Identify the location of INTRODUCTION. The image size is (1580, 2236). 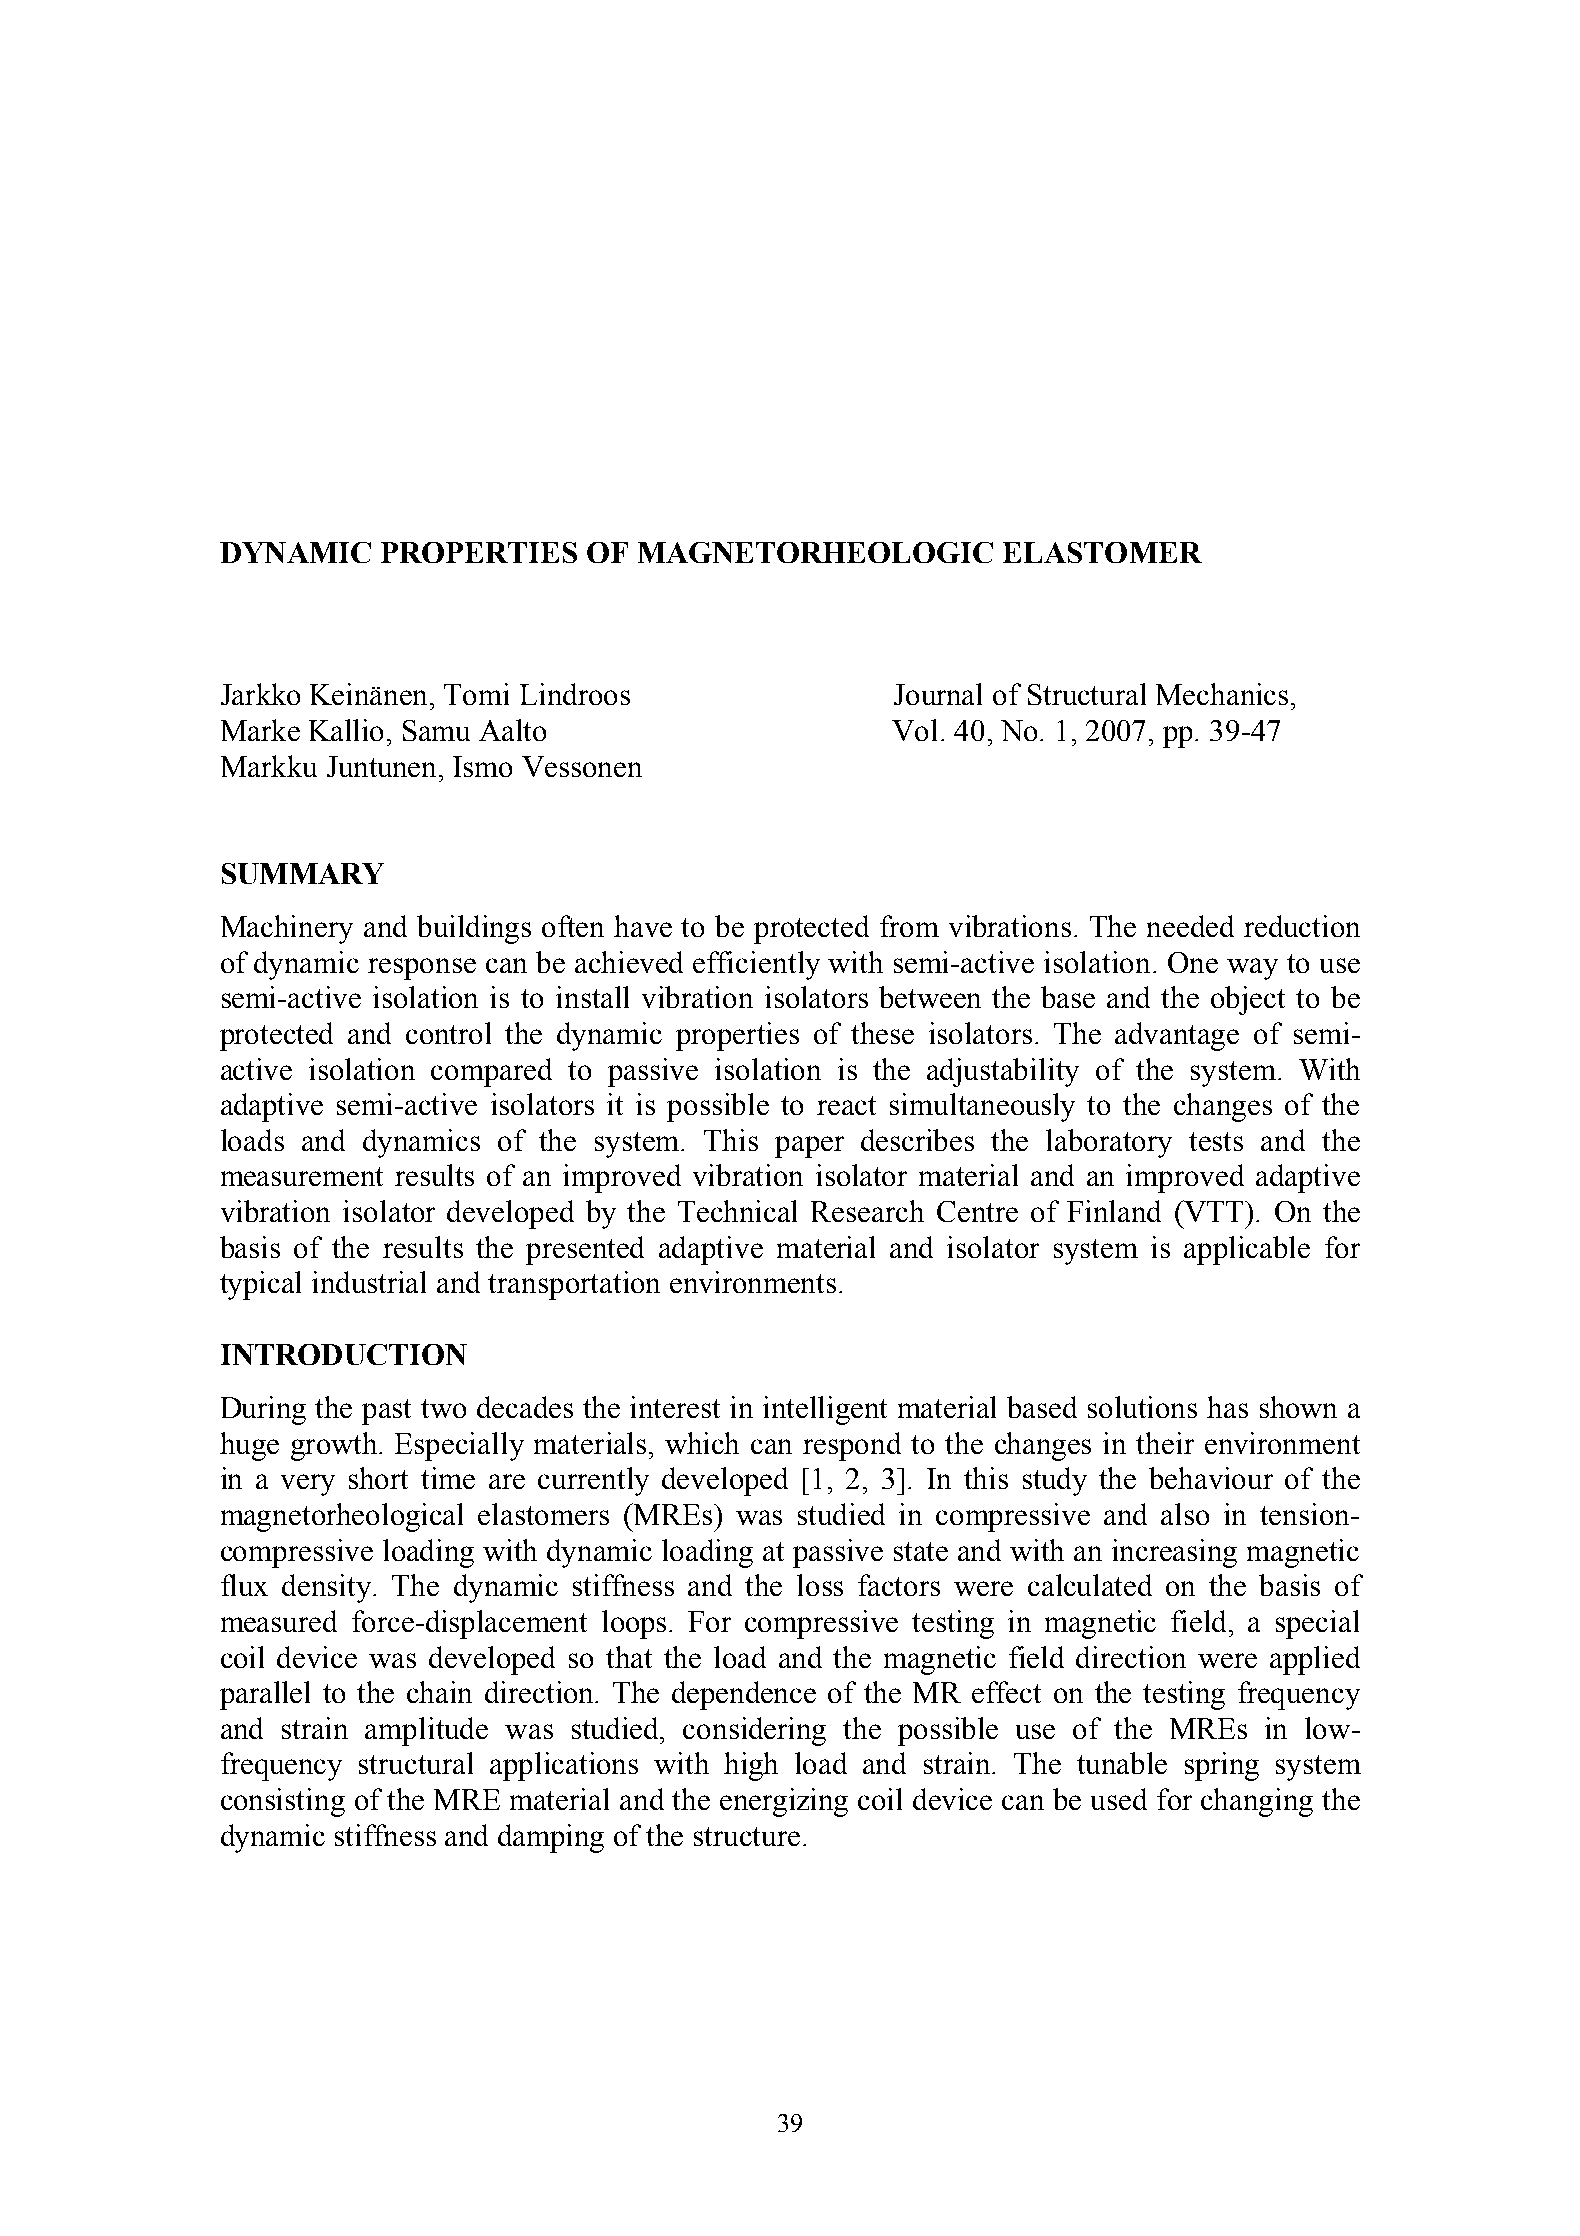
(344, 1354).
